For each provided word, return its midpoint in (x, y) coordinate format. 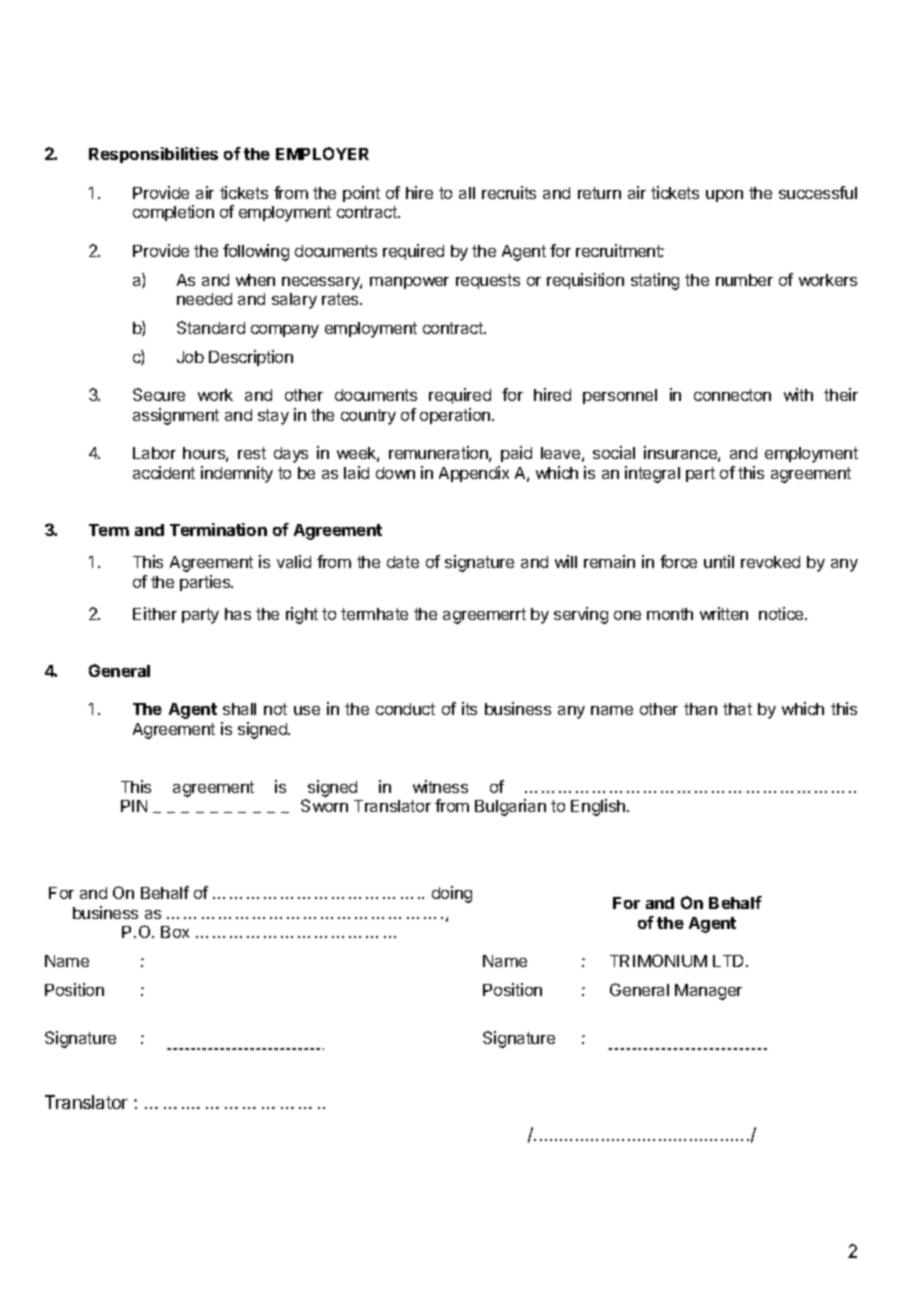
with (798, 394)
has (238, 614)
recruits (509, 192)
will (566, 561)
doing (452, 894)
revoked (770, 562)
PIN (134, 806)
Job (190, 357)
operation (455, 416)
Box (175, 932)
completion (173, 213)
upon (724, 196)
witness (440, 786)
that (737, 709)
